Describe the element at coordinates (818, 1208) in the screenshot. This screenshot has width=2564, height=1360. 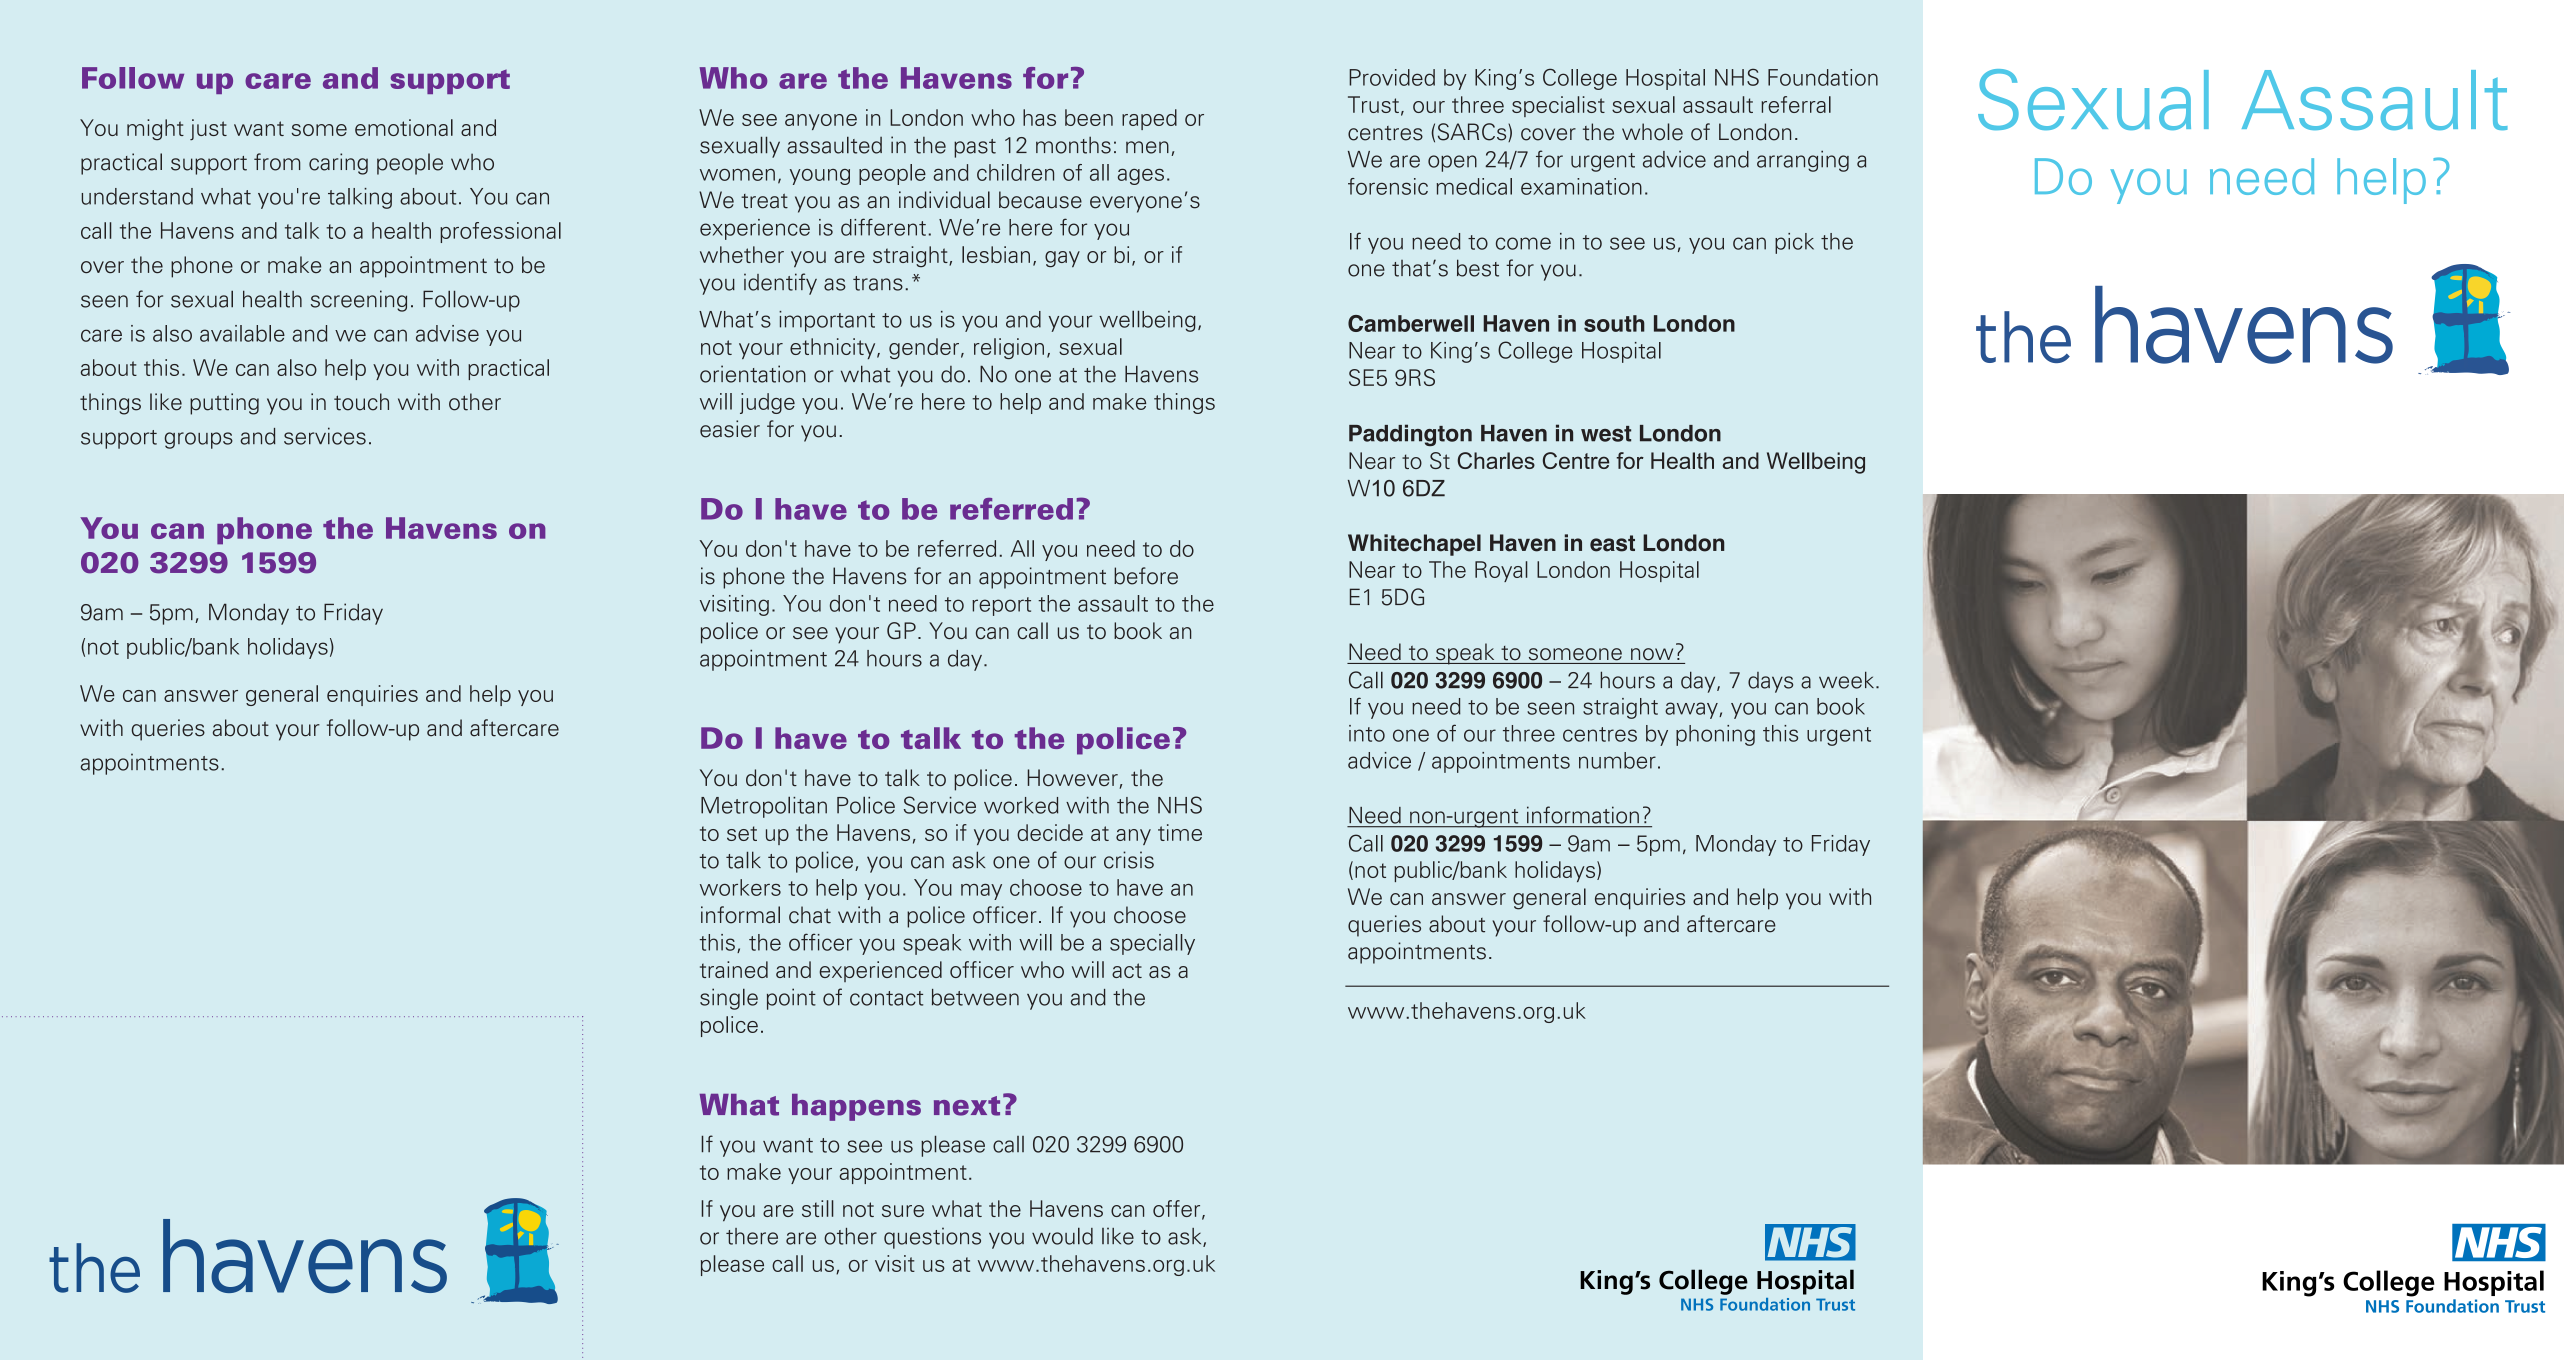
I see `still` at that location.
